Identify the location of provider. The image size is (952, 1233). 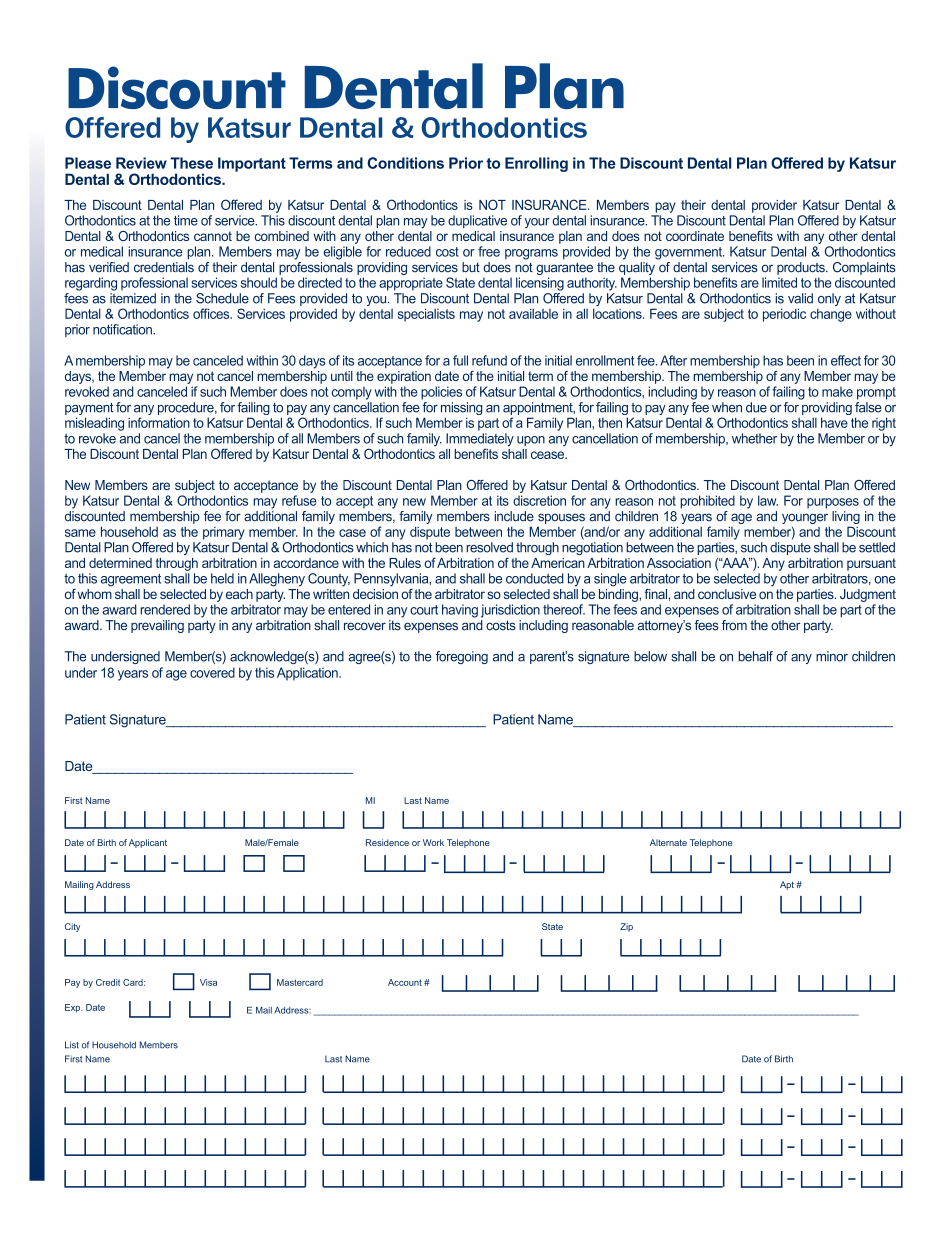
(774, 206).
